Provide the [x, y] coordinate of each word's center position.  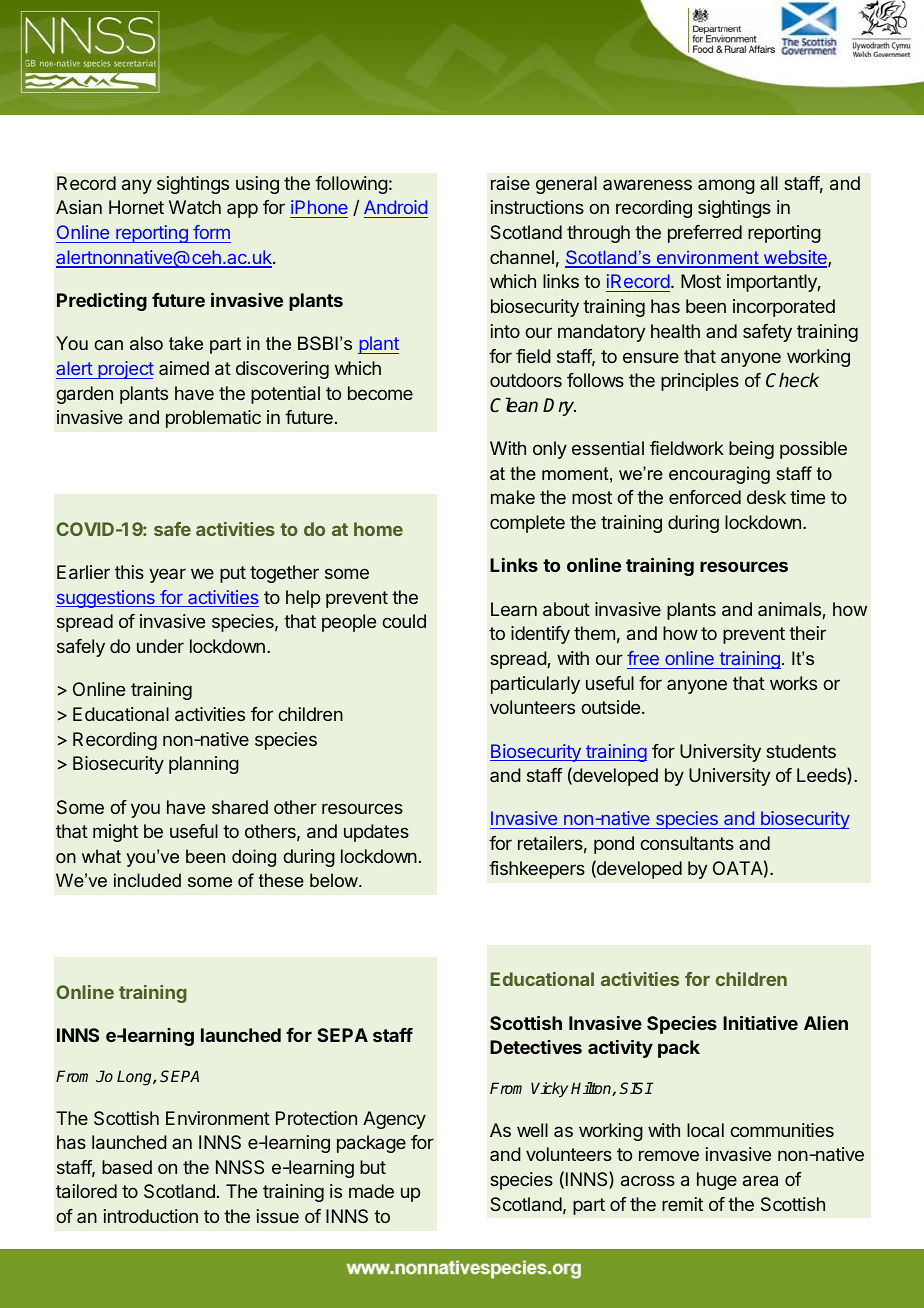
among [726, 186]
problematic [213, 419]
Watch [195, 207]
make [513, 497]
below [335, 880]
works [793, 683]
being [751, 450]
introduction [151, 1216]
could [404, 621]
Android [396, 209]
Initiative [760, 1023]
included [147, 880]
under [160, 646]
